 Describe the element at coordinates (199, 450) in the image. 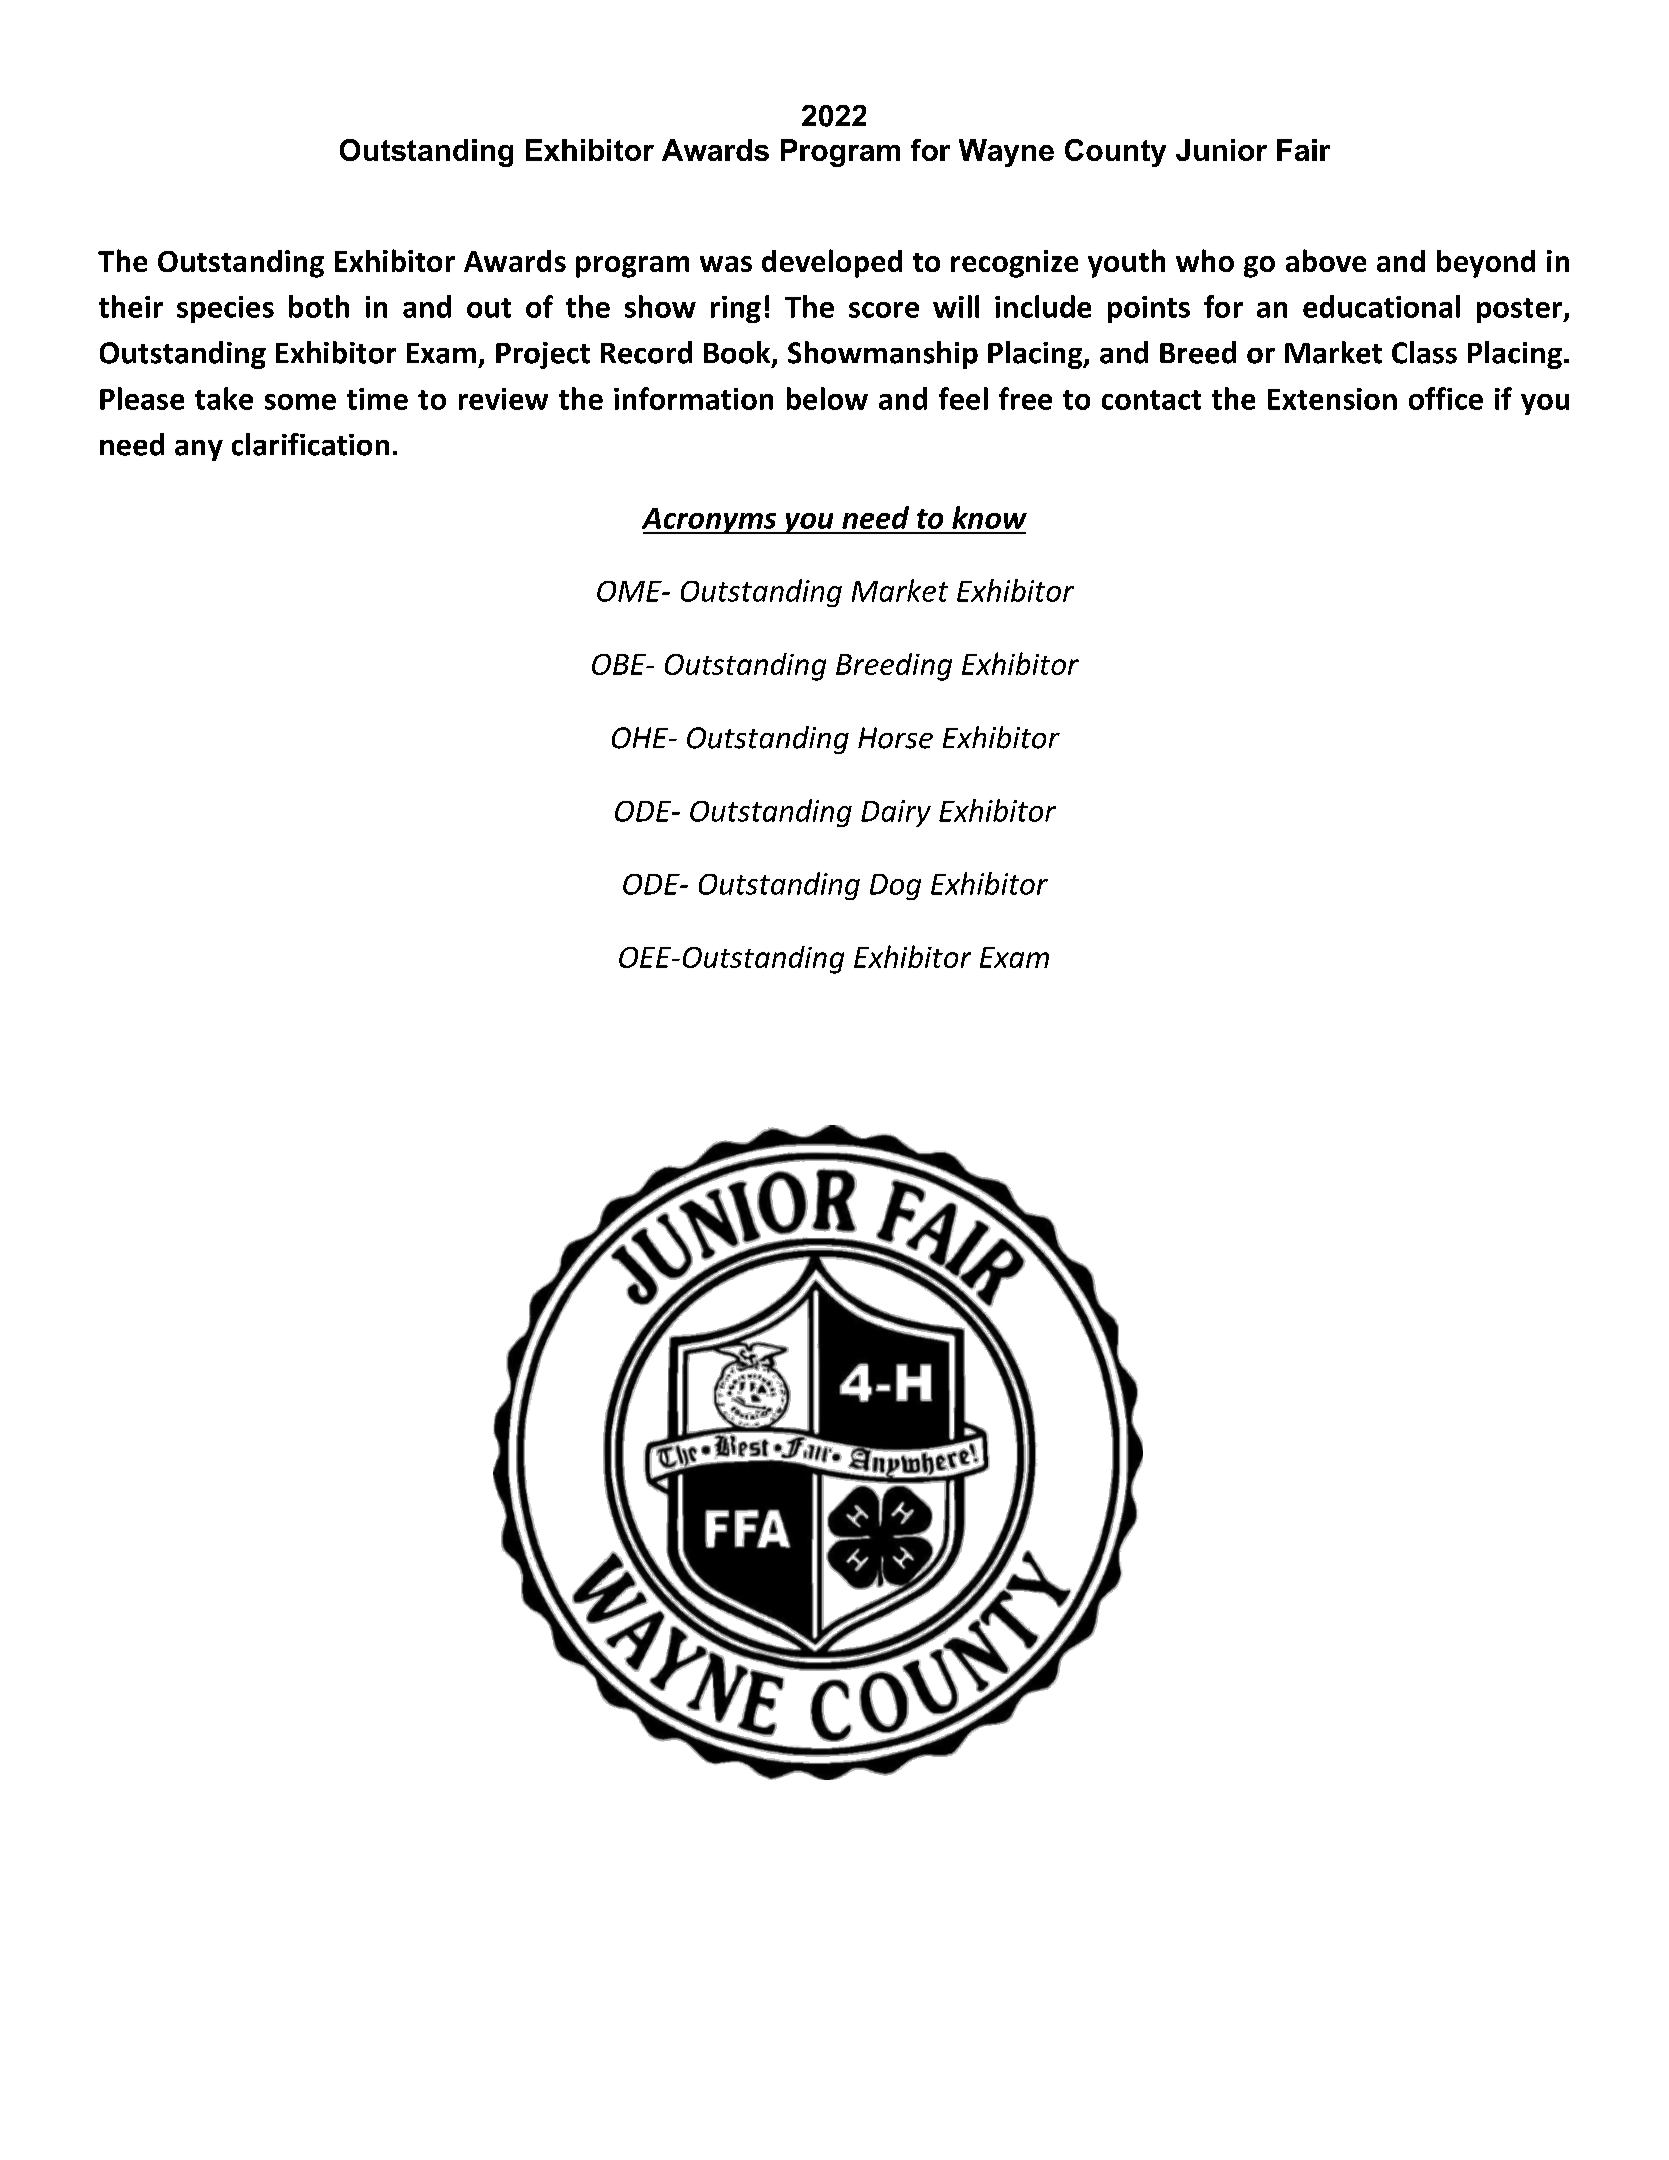

I see `any` at that location.
